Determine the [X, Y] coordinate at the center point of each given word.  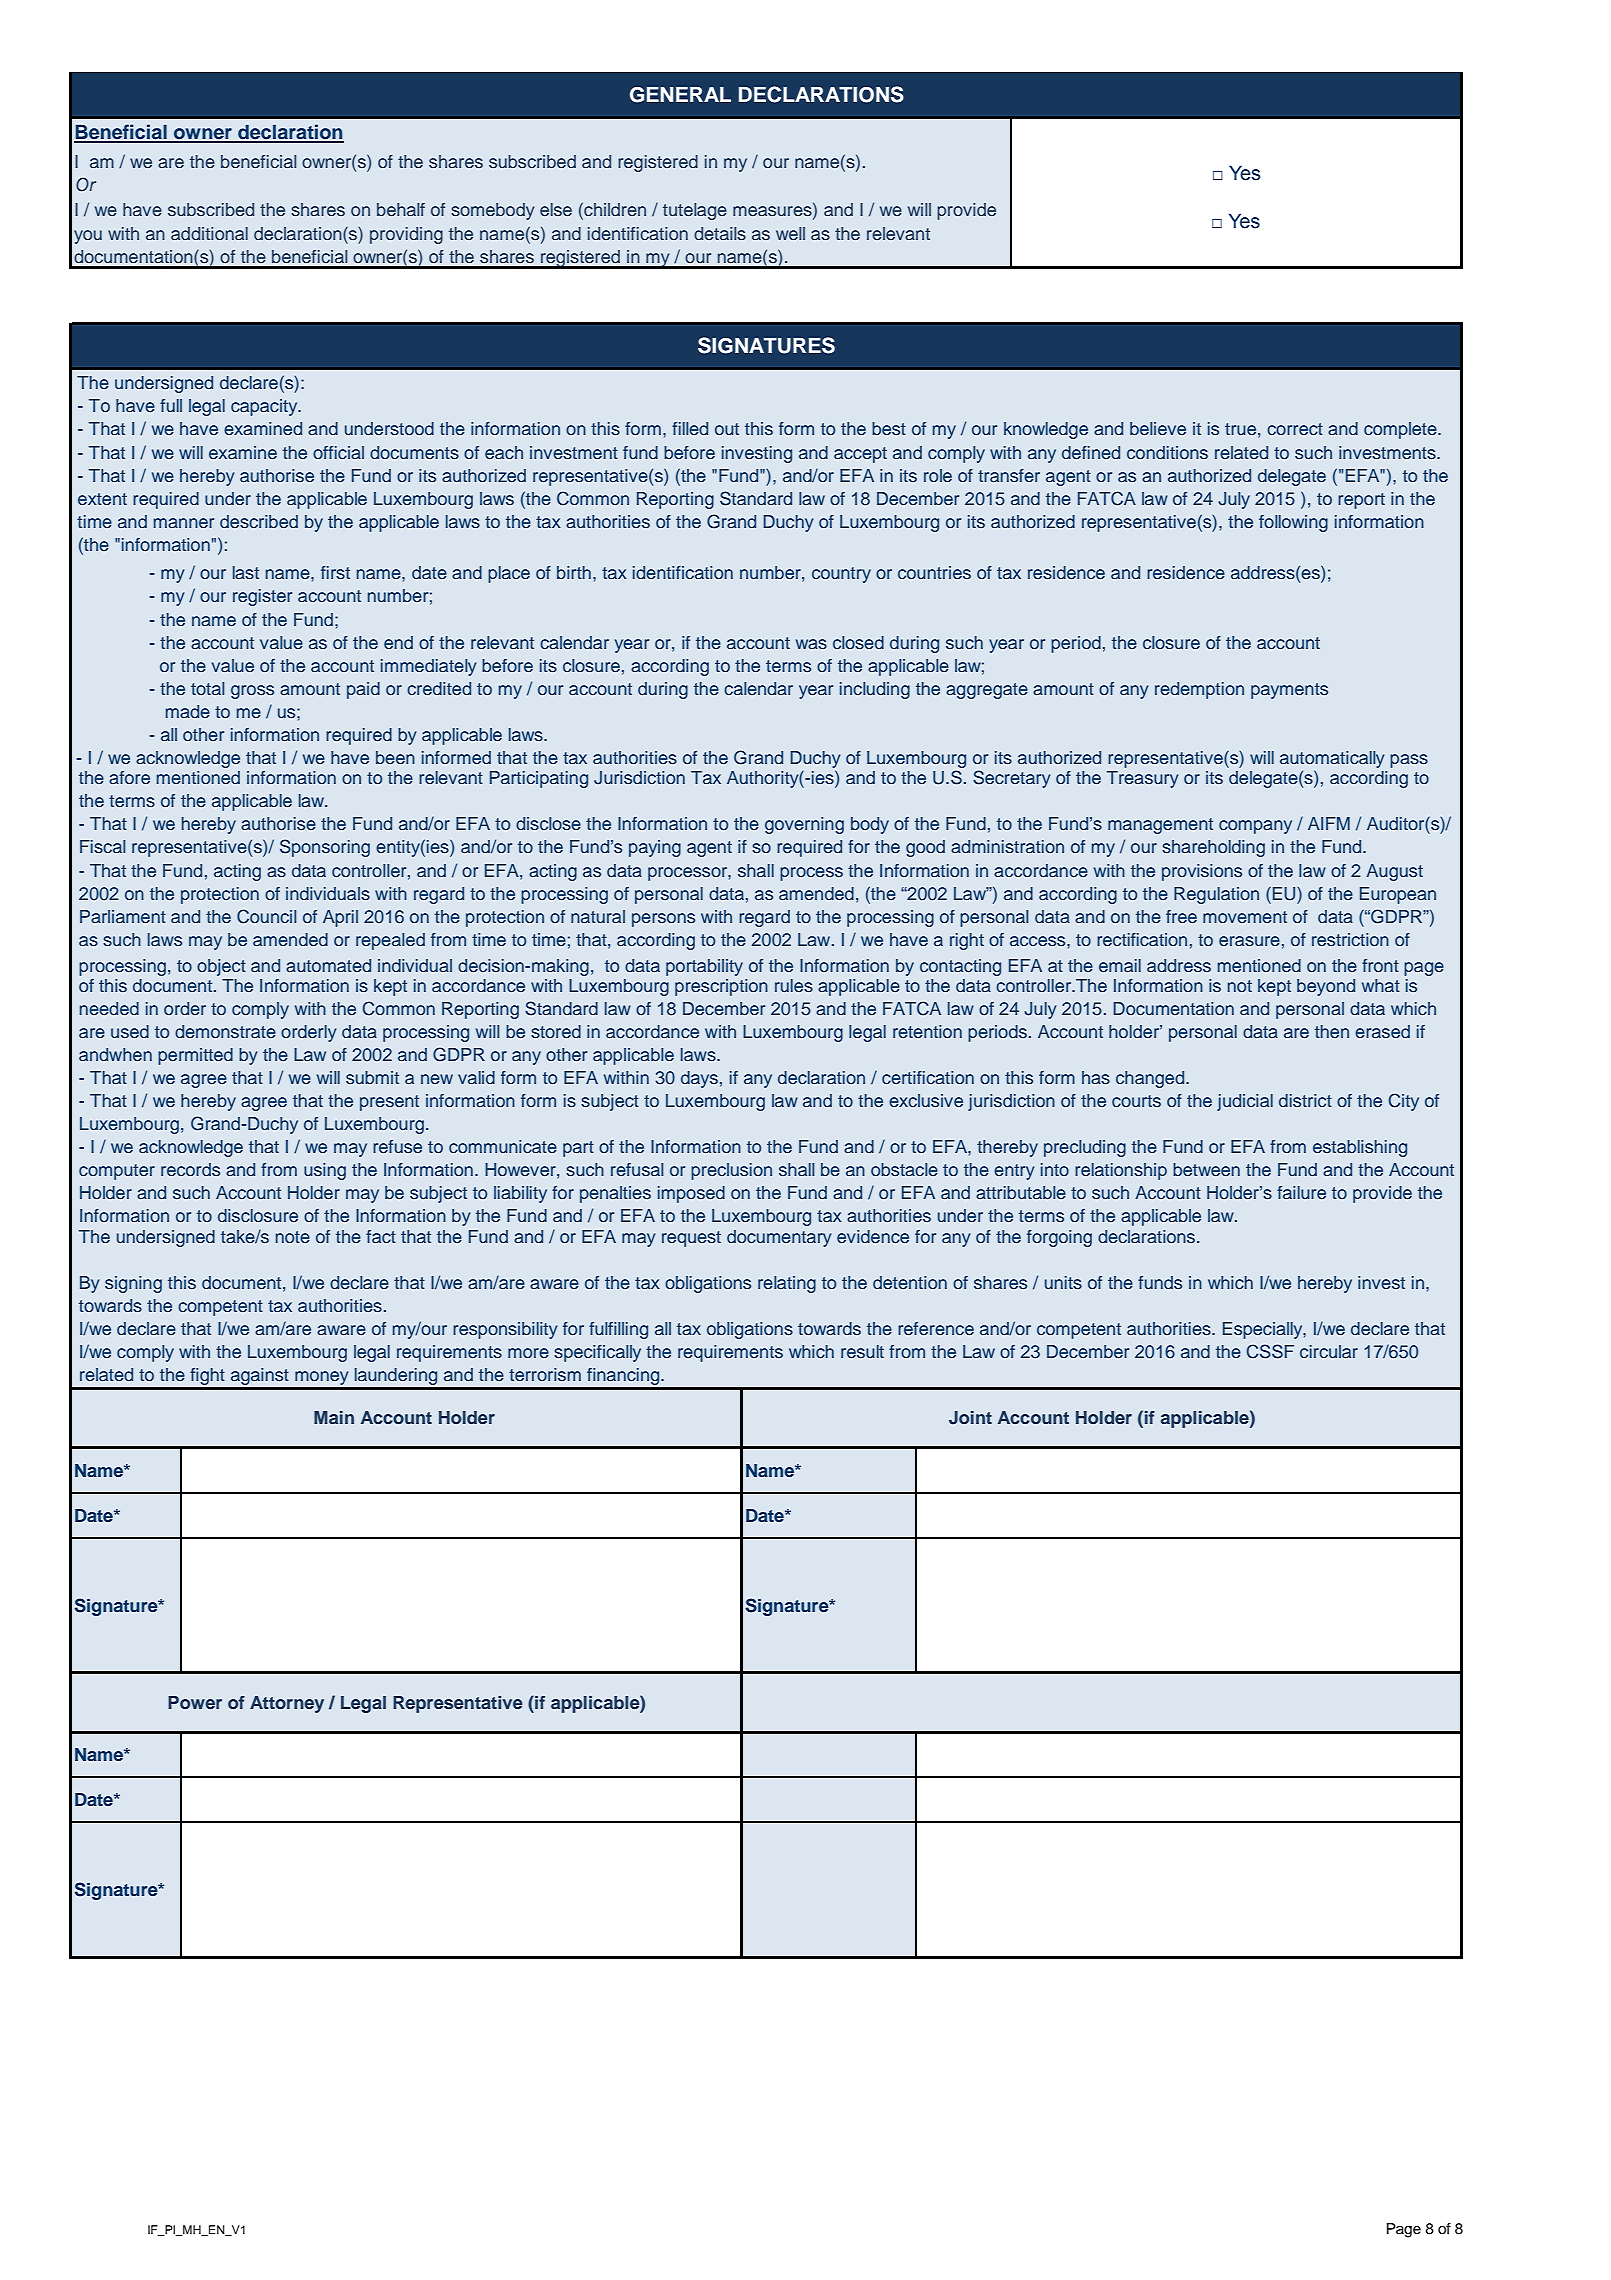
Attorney [287, 1704]
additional [209, 233]
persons [663, 920]
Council [266, 916]
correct [1295, 429]
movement [1245, 917]
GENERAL [680, 95]
